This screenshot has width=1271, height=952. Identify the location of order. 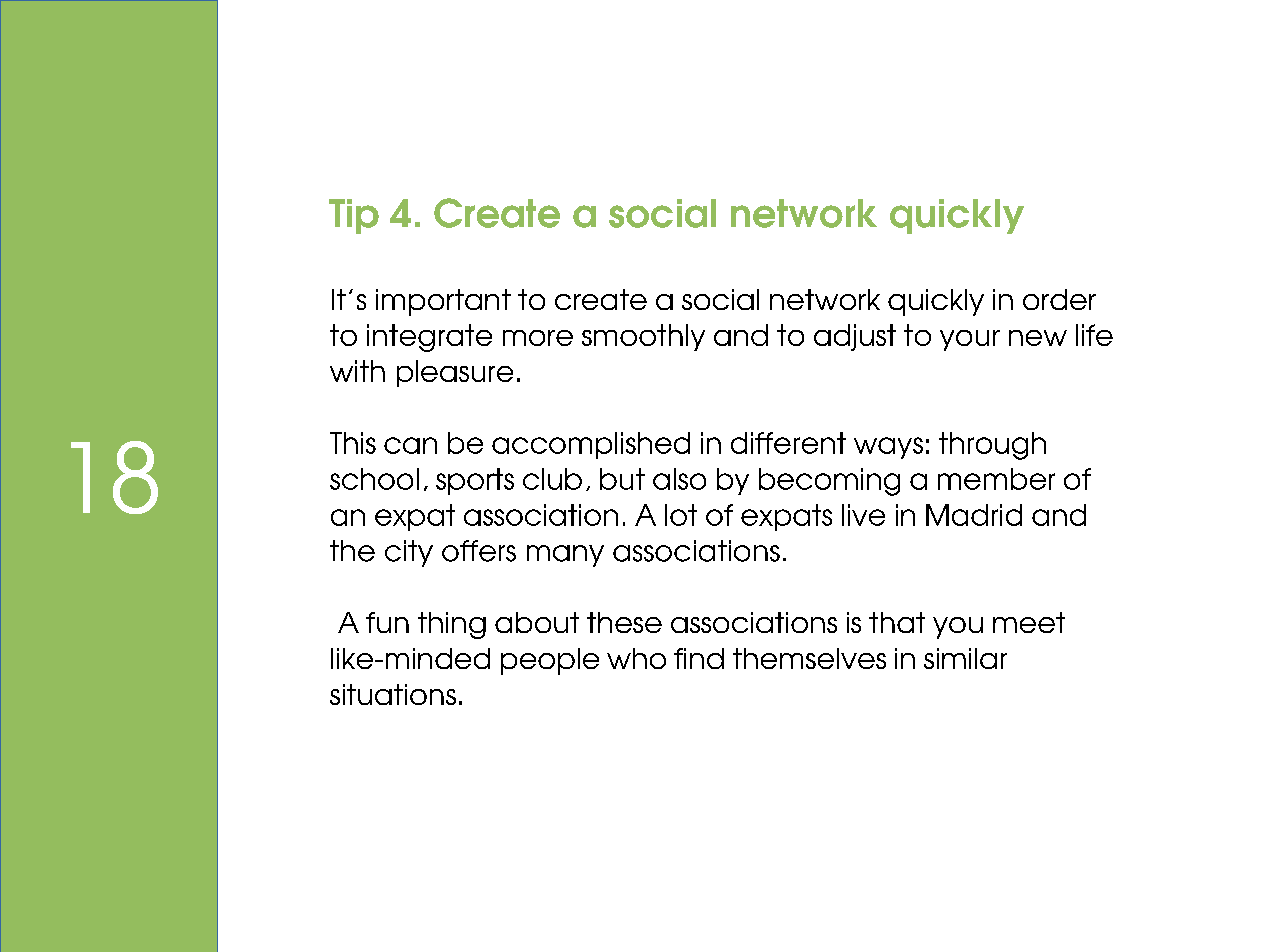
(1059, 299).
